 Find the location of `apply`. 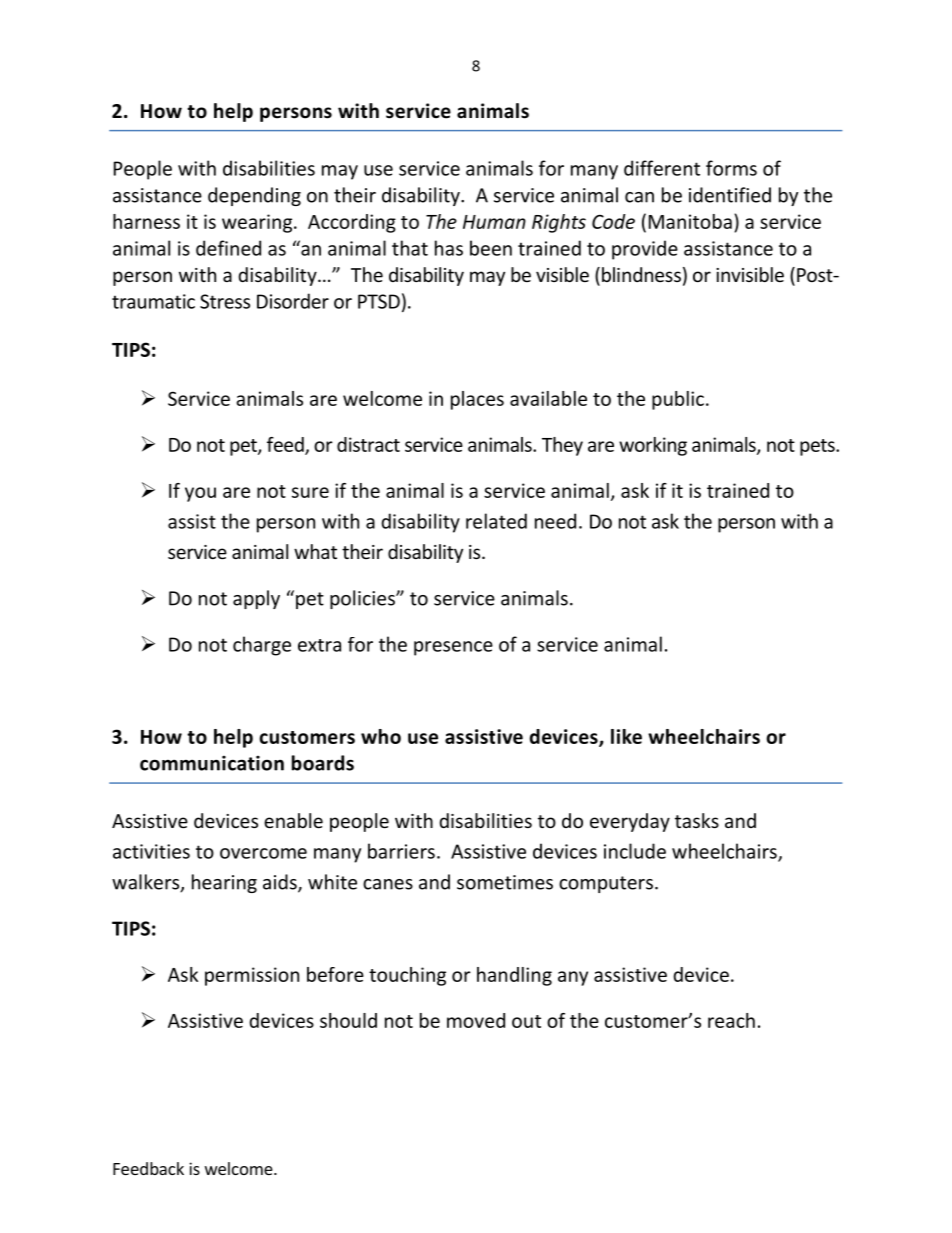

apply is located at coordinates (256, 599).
